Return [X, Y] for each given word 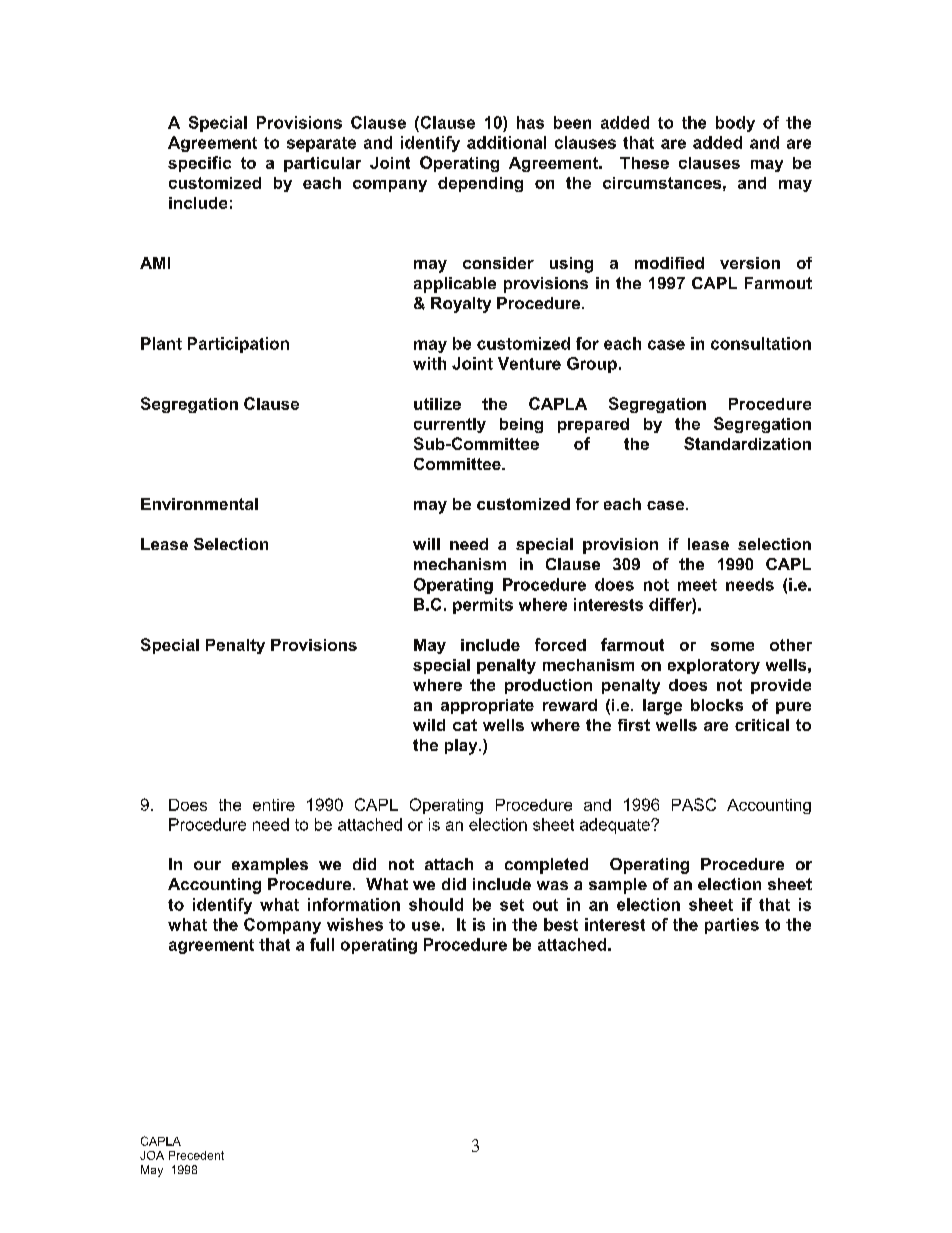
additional [506, 142]
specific [199, 164]
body [735, 124]
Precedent [196, 1155]
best [561, 924]
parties [732, 926]
